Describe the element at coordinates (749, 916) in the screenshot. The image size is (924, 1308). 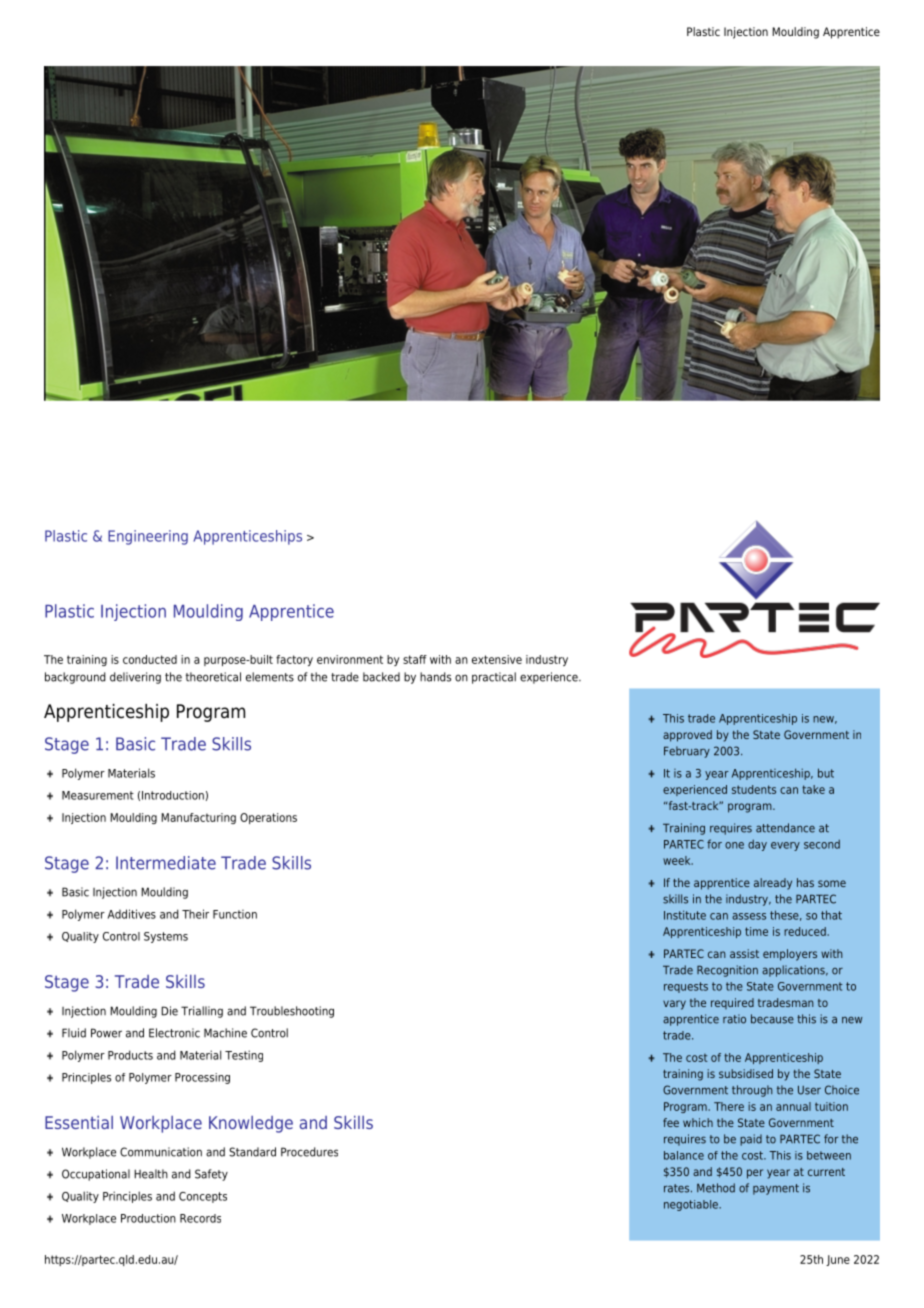
I see `assess` at that location.
